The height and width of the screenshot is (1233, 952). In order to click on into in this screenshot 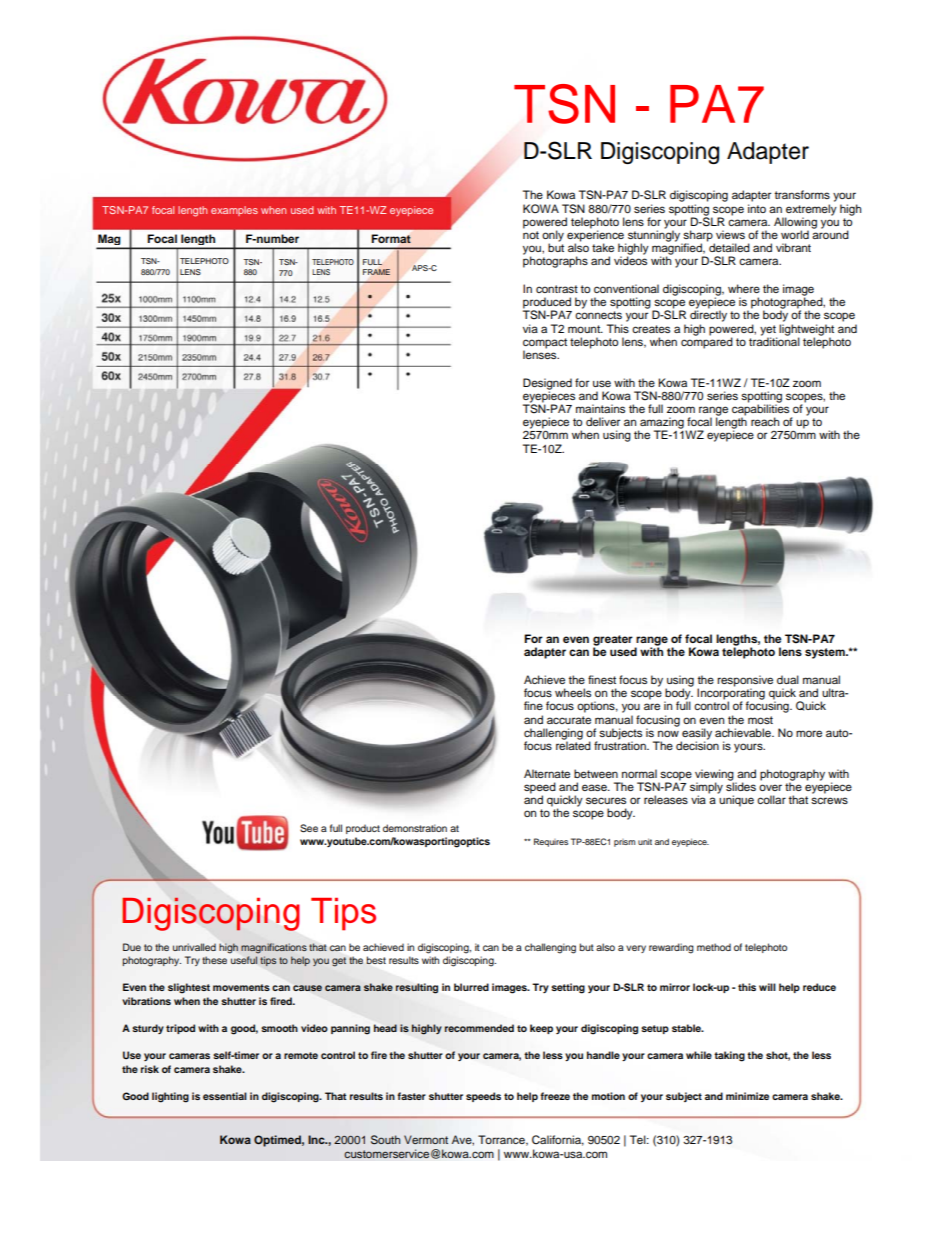, I will do `click(757, 208)`.
